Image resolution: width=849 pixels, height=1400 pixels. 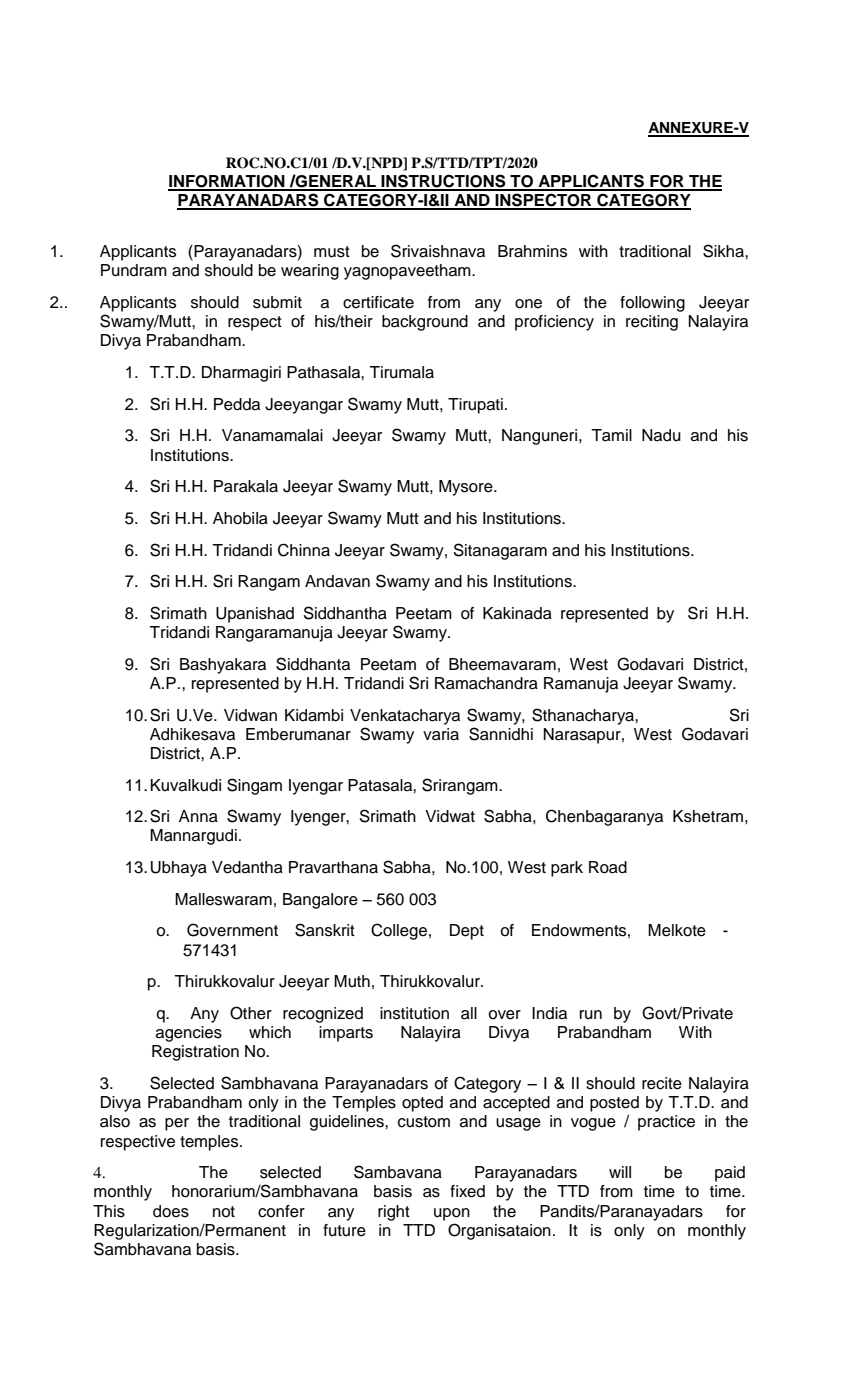 I want to click on run, so click(x=591, y=1015).
